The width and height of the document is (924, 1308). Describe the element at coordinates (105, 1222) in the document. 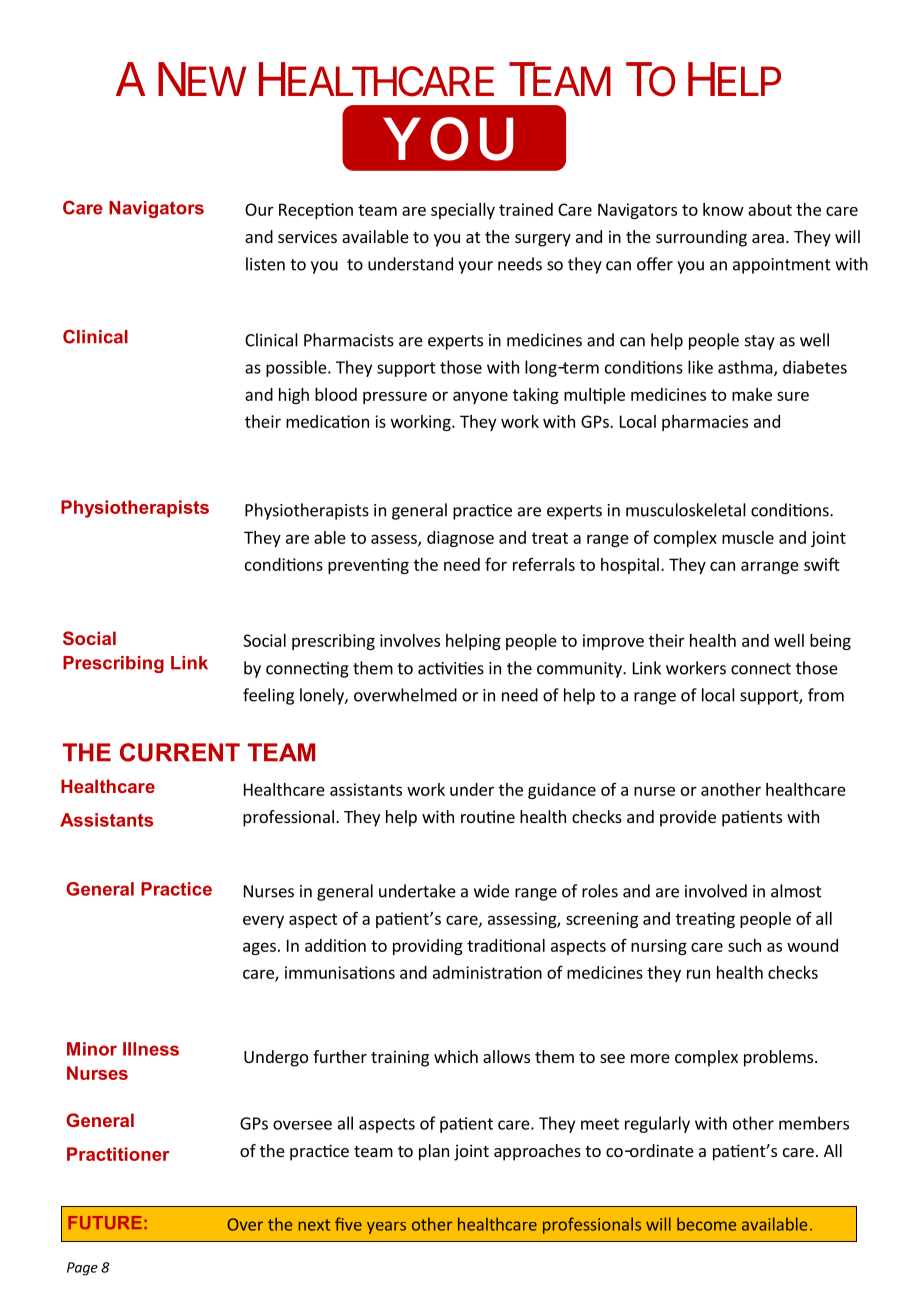

I see `FUTURE` at that location.
